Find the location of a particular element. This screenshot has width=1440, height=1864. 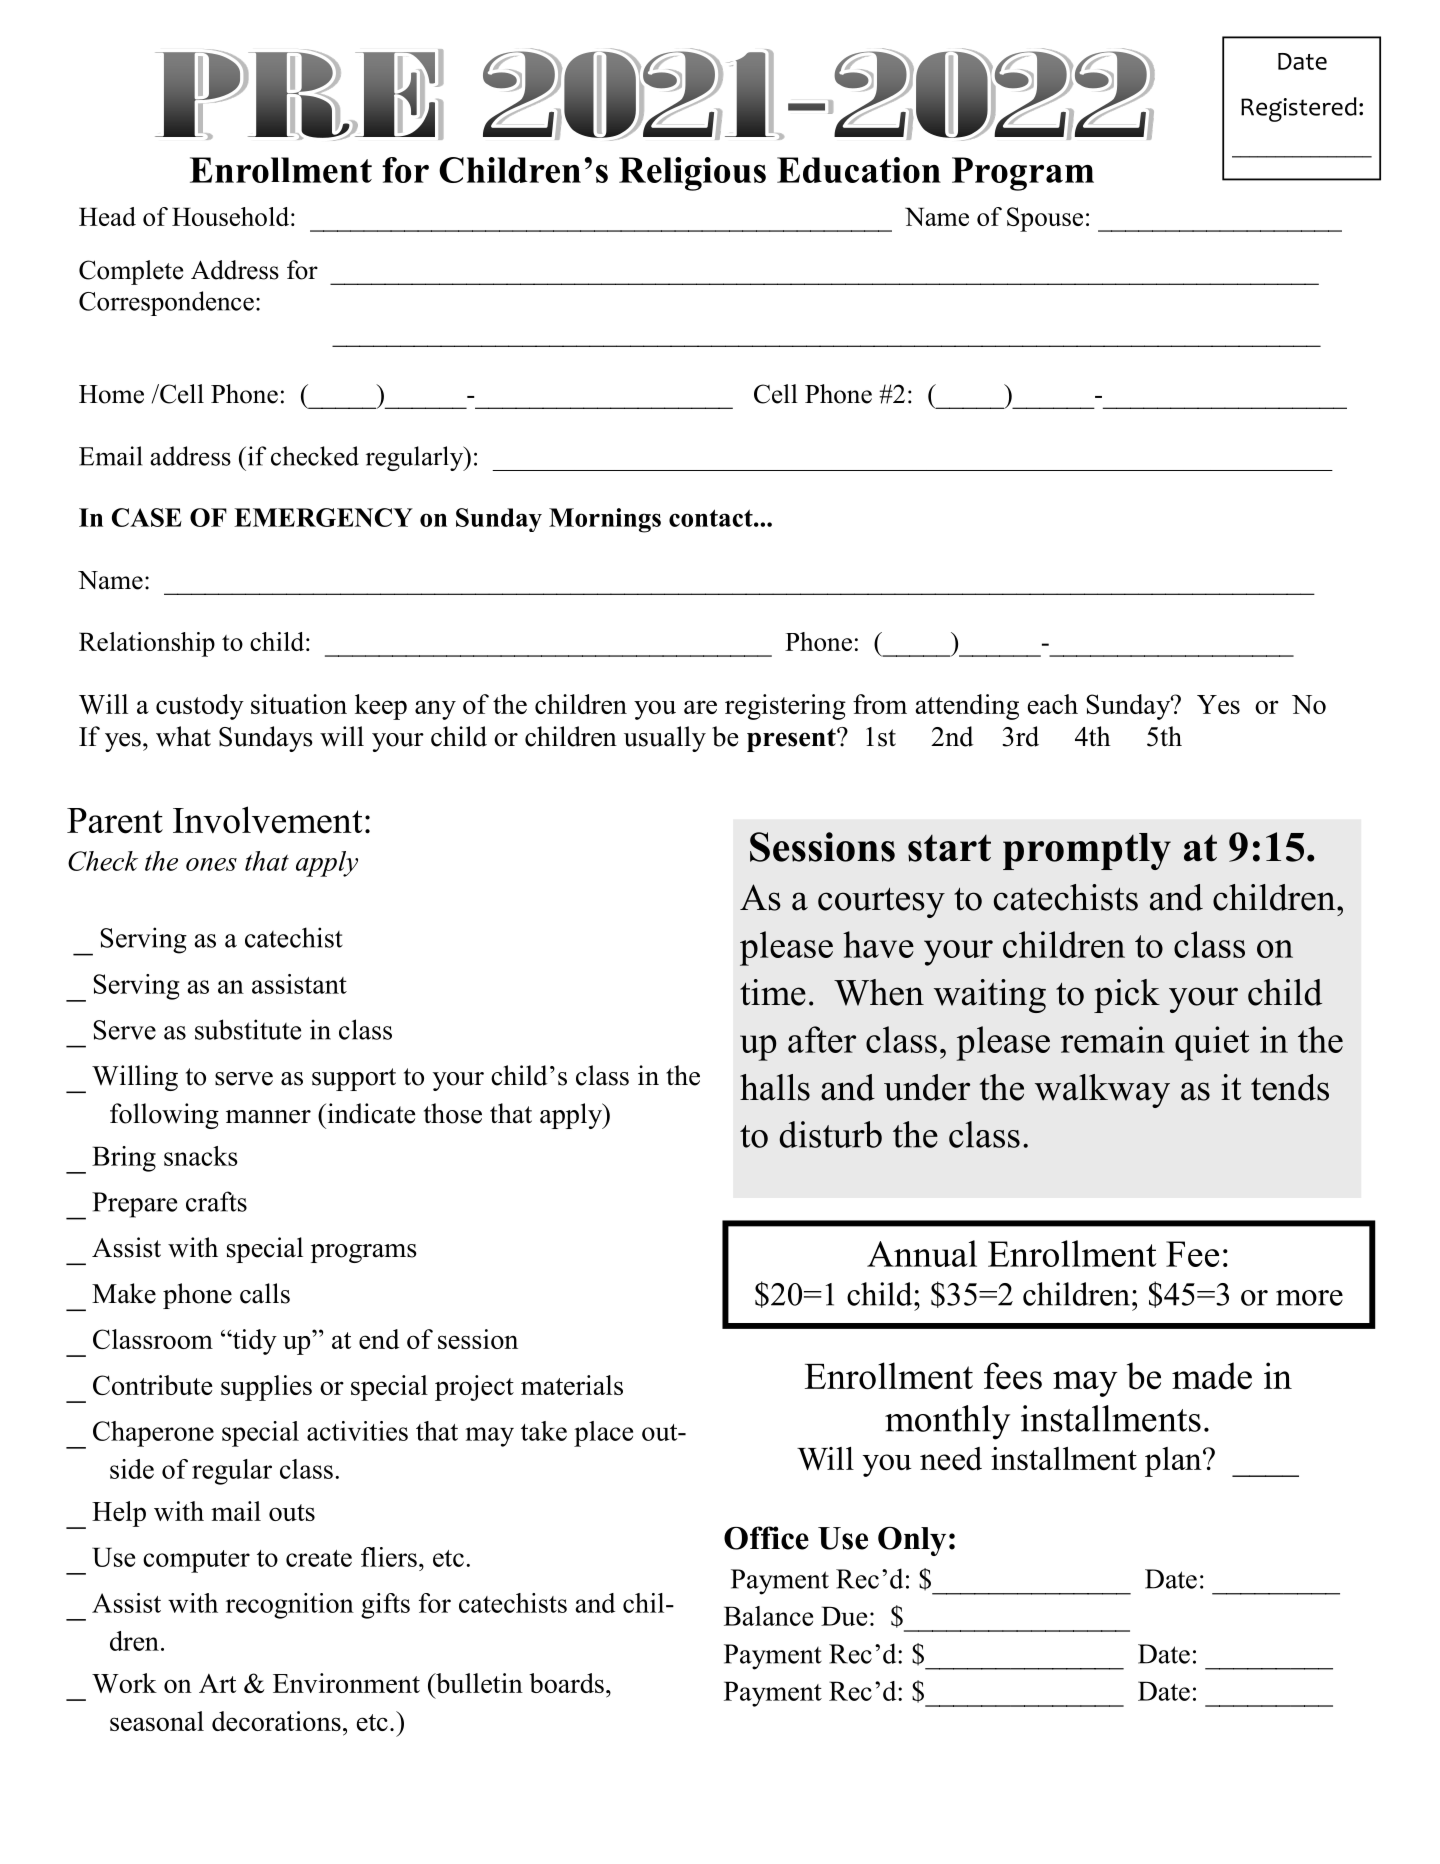

situation is located at coordinates (299, 704).
